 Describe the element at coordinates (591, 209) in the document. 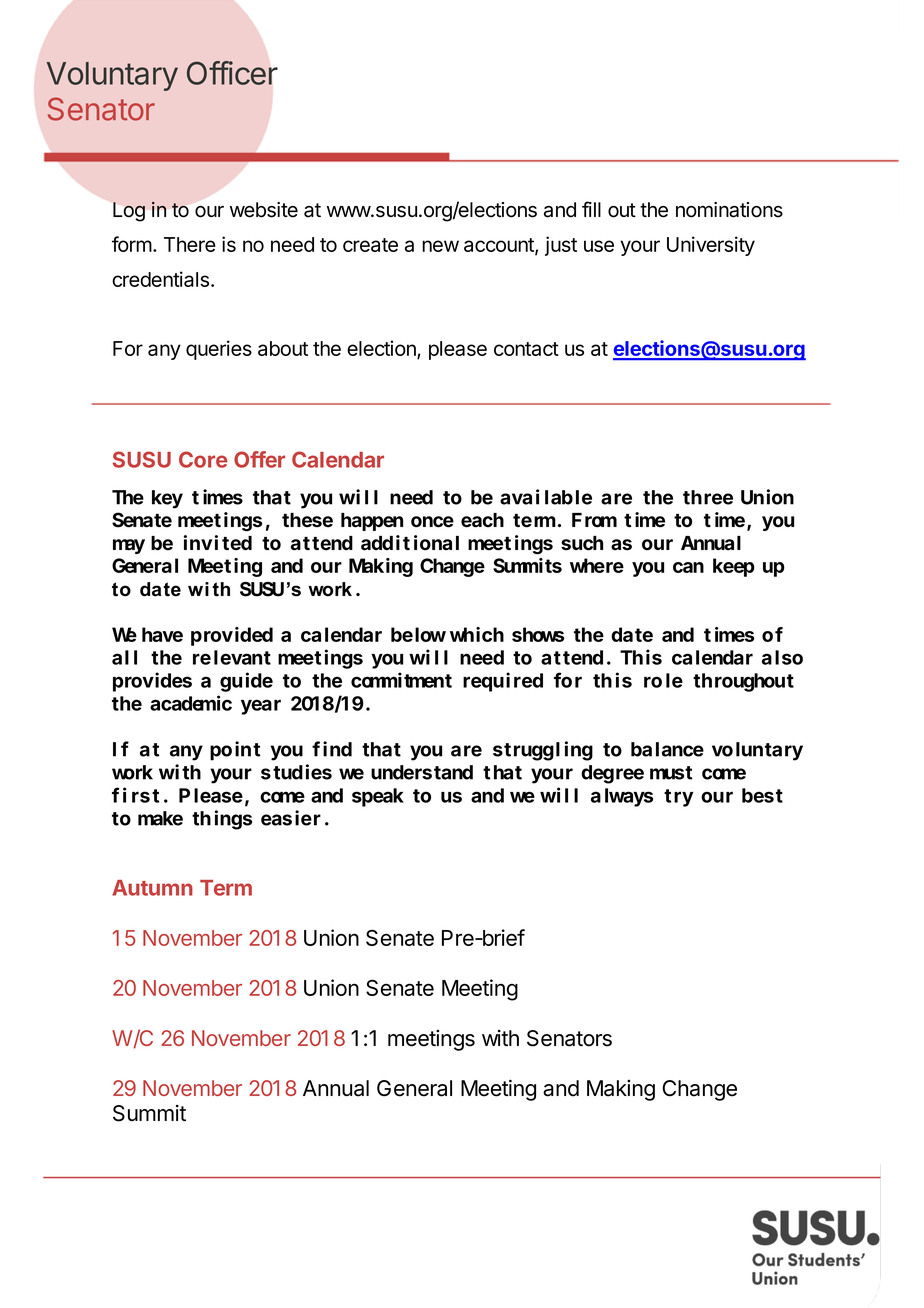

I see `fill` at that location.
